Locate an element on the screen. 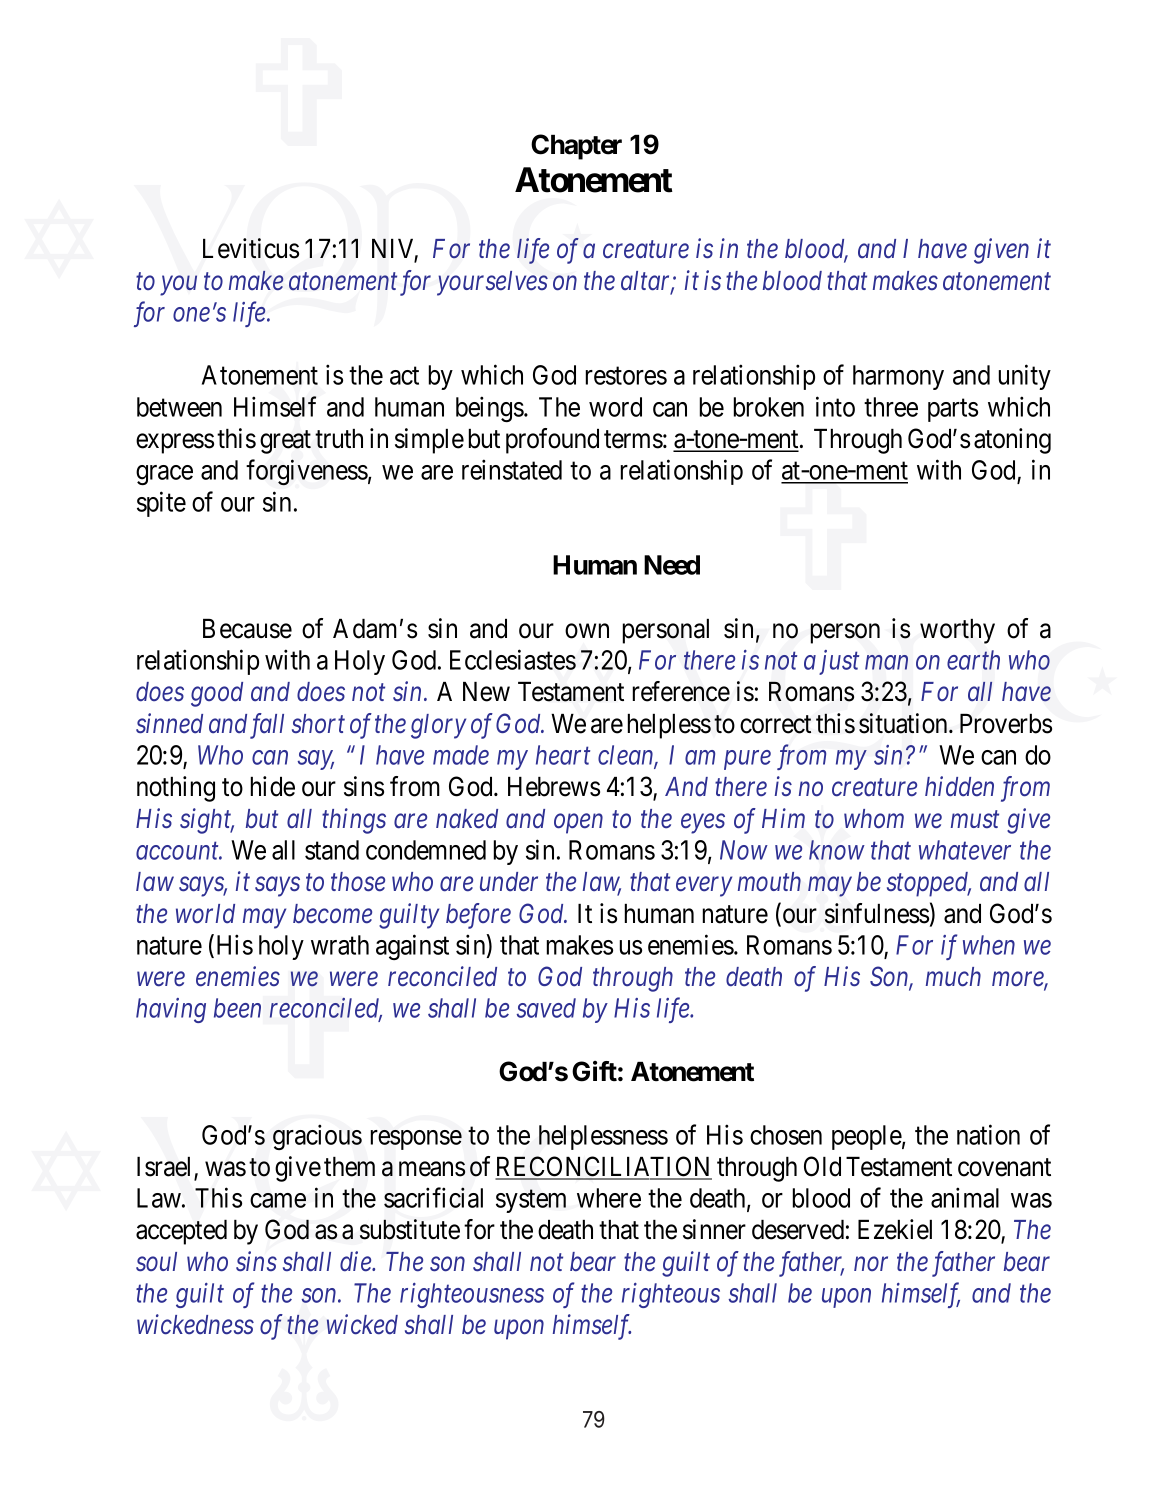 The height and width of the screenshot is (1492, 1153). yourselves is located at coordinates (492, 283).
